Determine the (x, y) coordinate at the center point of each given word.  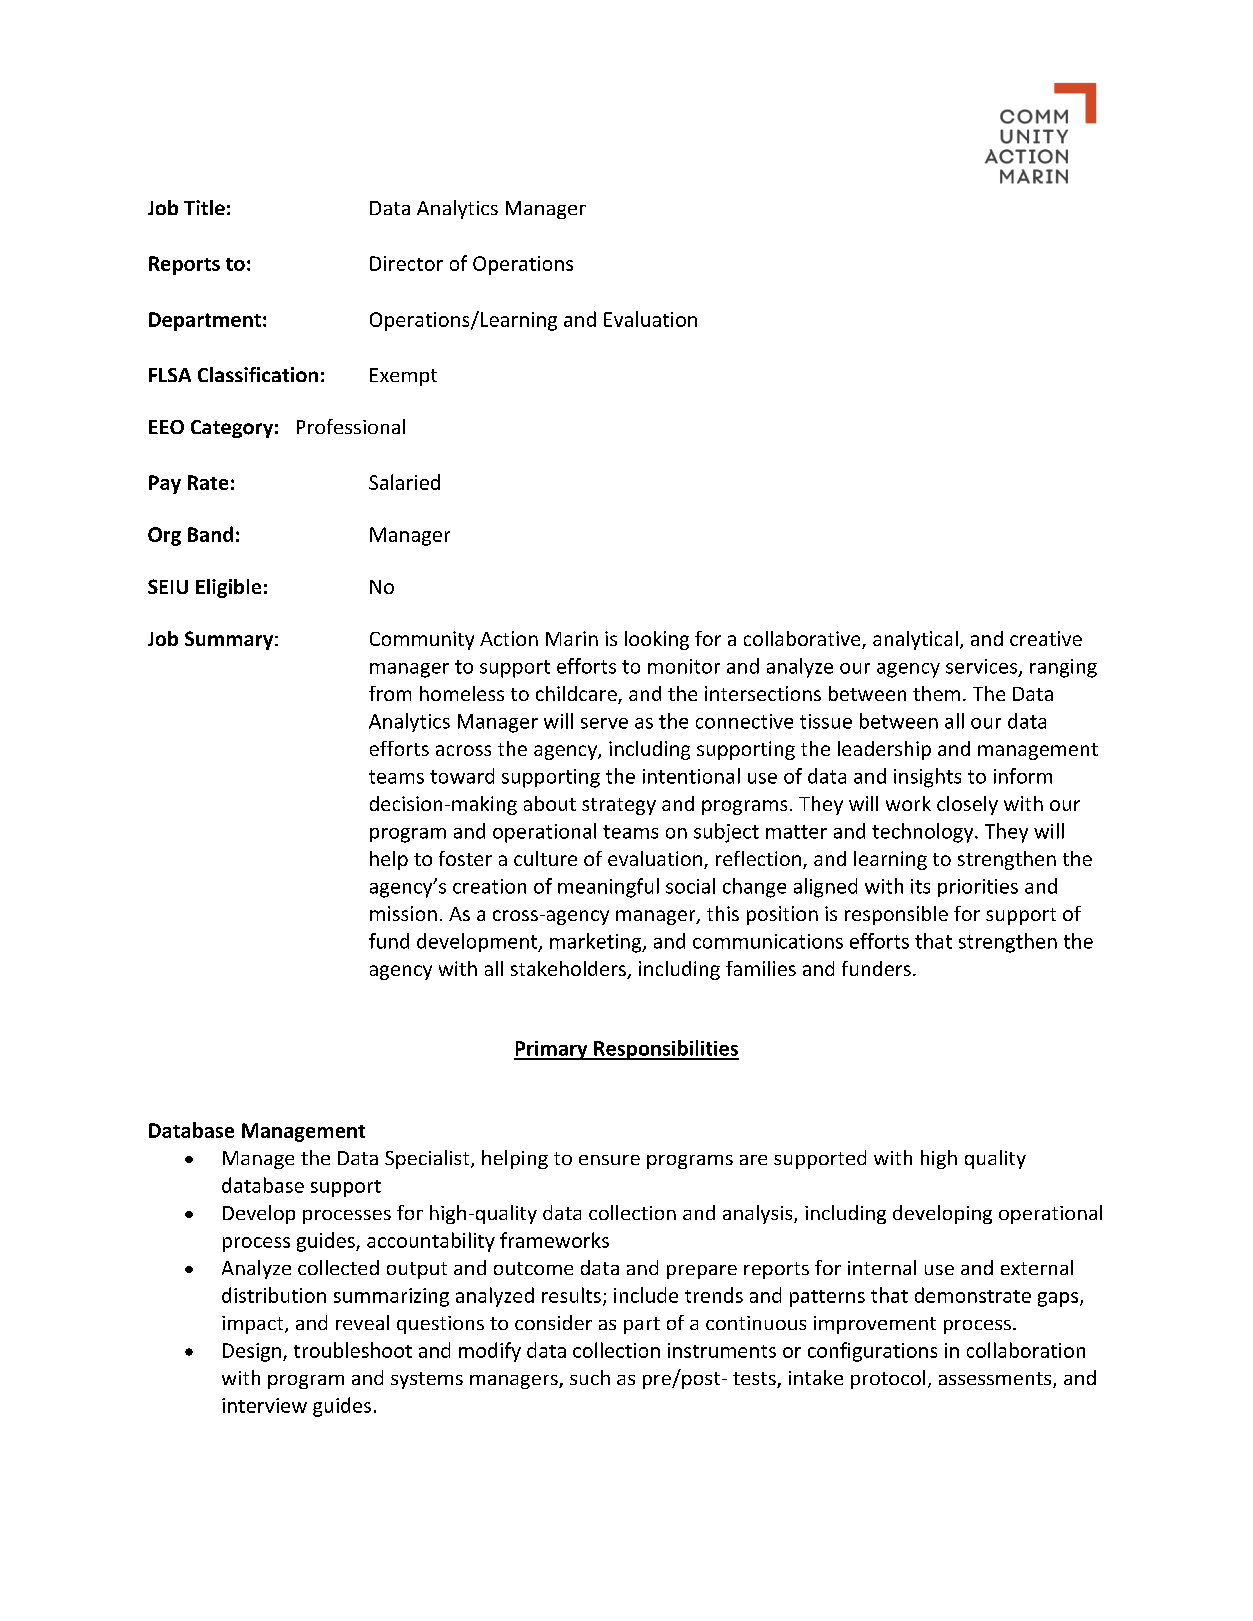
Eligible (228, 588)
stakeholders (569, 970)
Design (252, 1352)
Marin (572, 638)
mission (403, 913)
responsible (896, 915)
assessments (996, 1380)
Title (204, 207)
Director (406, 263)
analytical (915, 640)
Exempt (403, 377)
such (590, 1377)
